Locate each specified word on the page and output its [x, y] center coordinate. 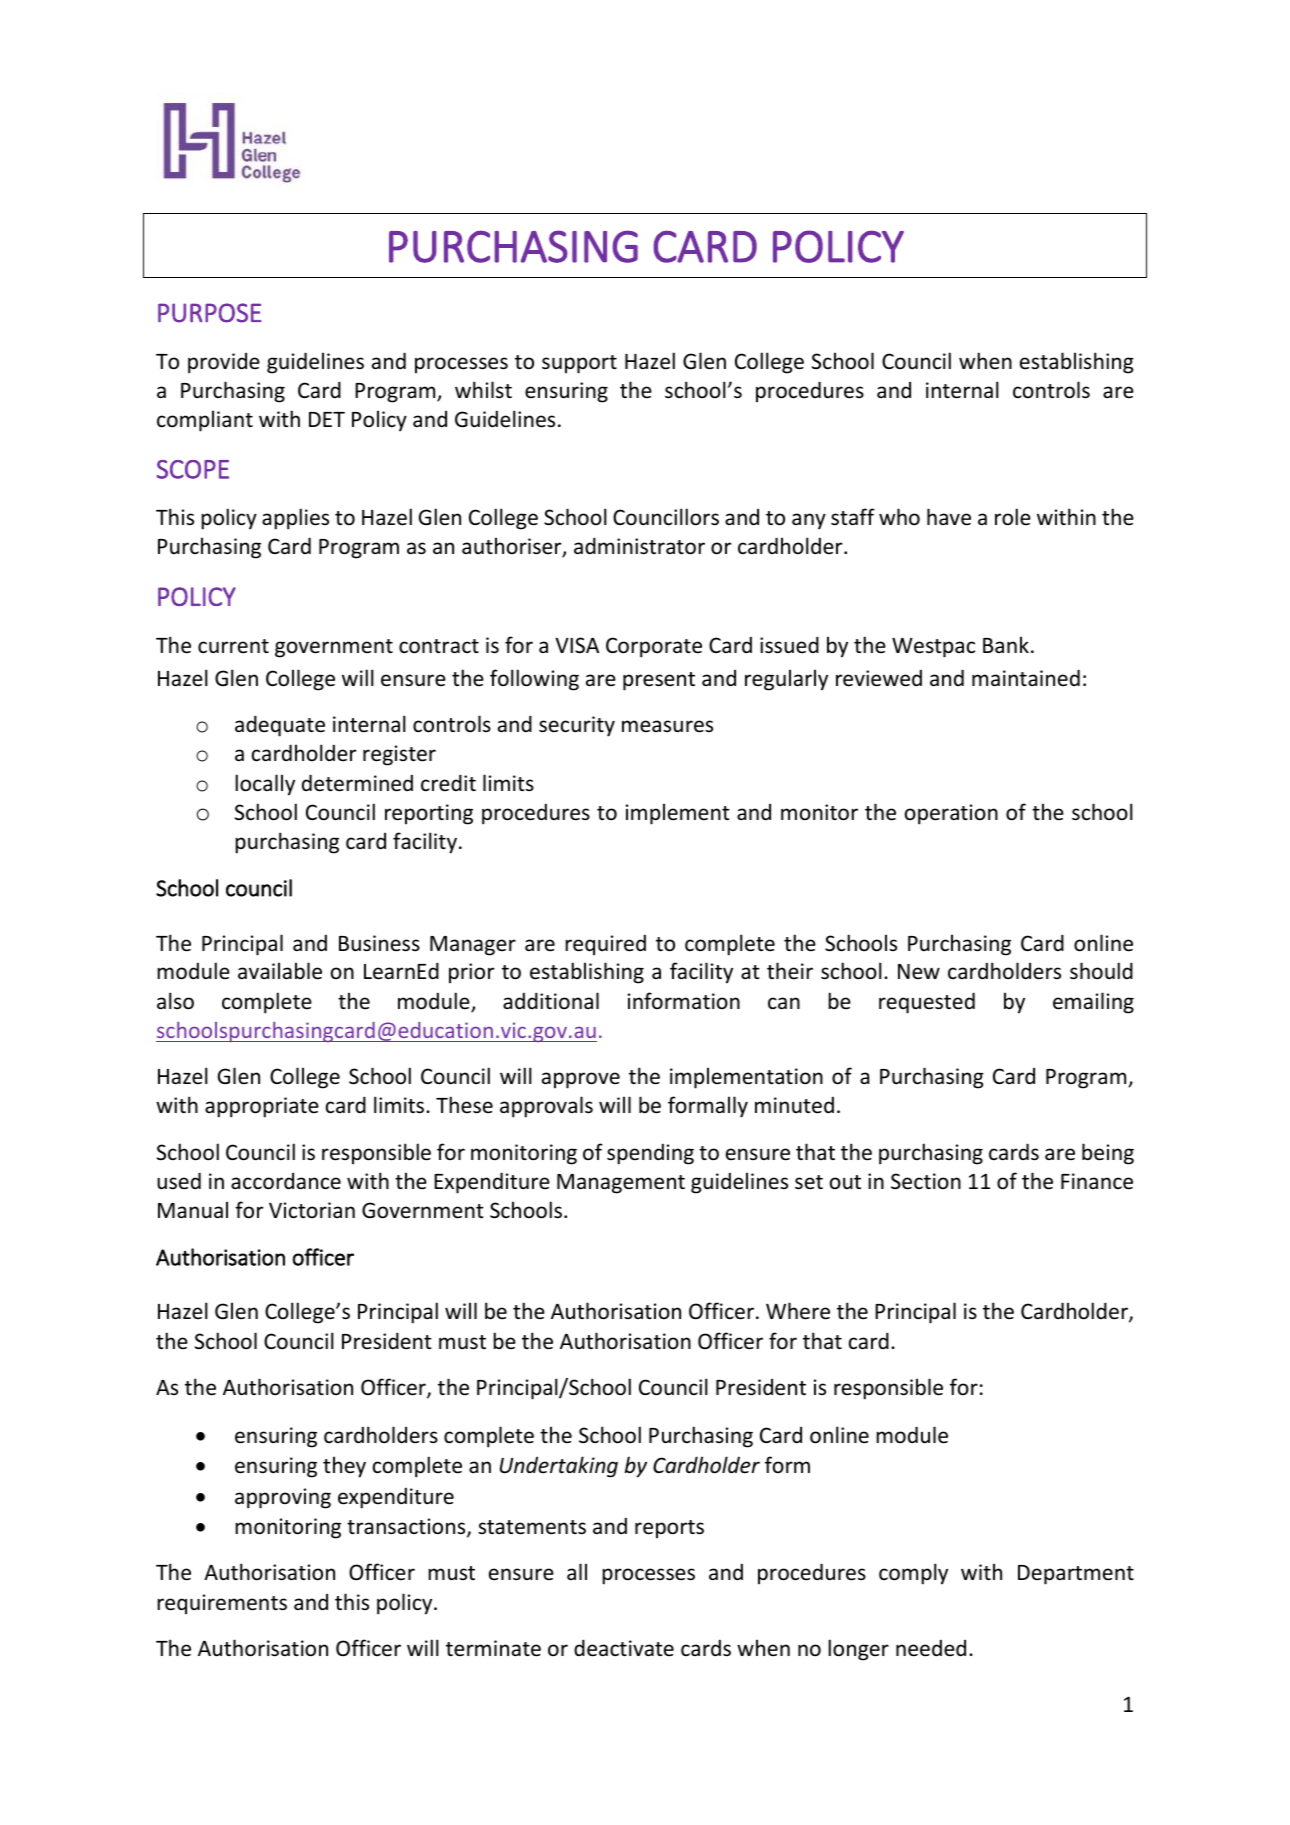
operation [951, 814]
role [1013, 517]
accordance [286, 1181]
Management [621, 1184]
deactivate [624, 1648]
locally [265, 785]
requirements [222, 1604]
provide [224, 363]
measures [667, 726]
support [579, 364]
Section [926, 1181]
